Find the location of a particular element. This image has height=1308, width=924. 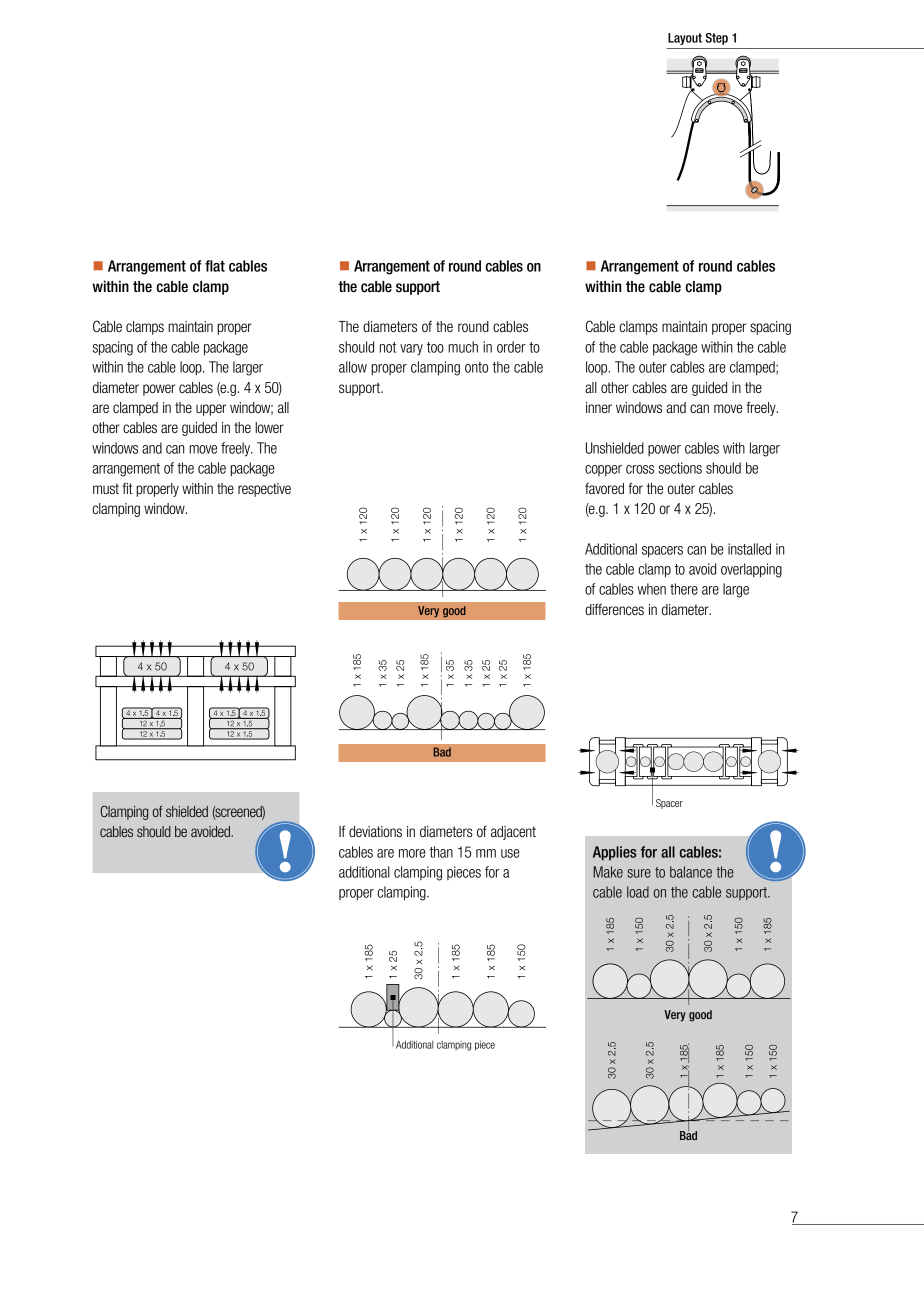

inner is located at coordinates (599, 407).
